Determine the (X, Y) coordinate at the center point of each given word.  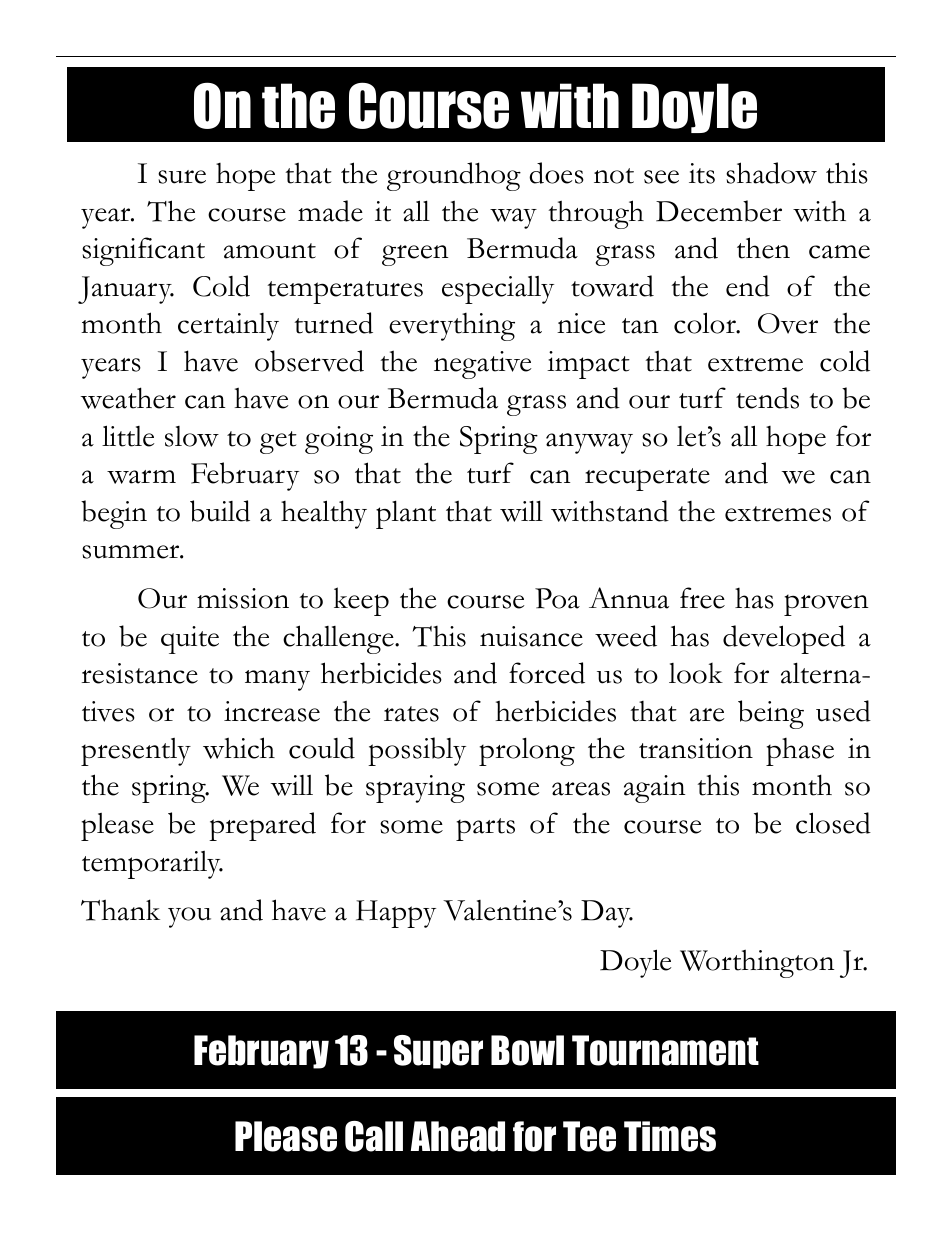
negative (483, 365)
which (239, 748)
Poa (557, 598)
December (719, 211)
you (189, 917)
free (702, 598)
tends (767, 398)
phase (800, 752)
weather (128, 398)
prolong (527, 751)
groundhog (454, 176)
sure (182, 177)
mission (243, 598)
